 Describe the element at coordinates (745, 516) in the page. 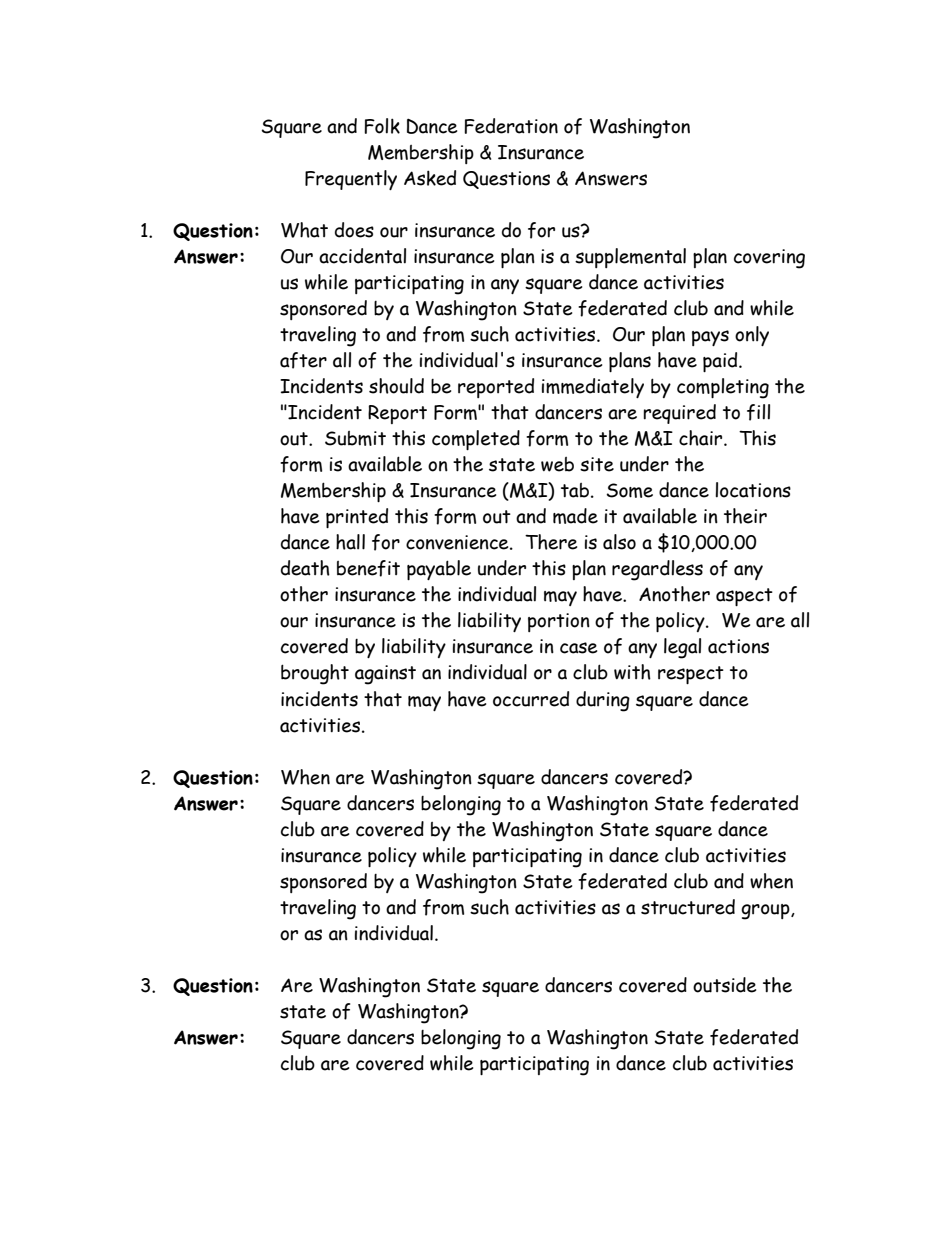

I see `their` at that location.
